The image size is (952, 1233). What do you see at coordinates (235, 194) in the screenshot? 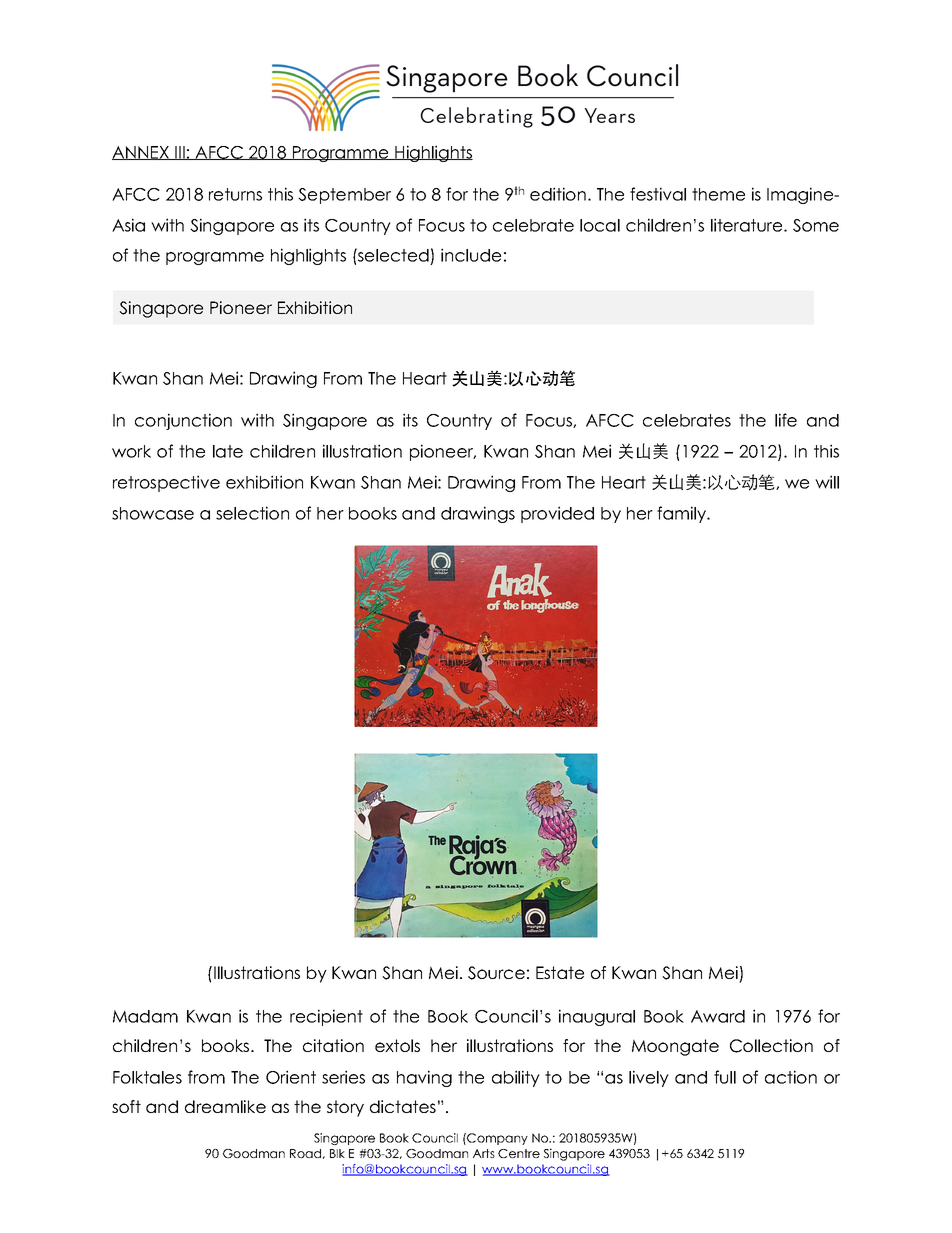
I see `returns` at bounding box center [235, 194].
